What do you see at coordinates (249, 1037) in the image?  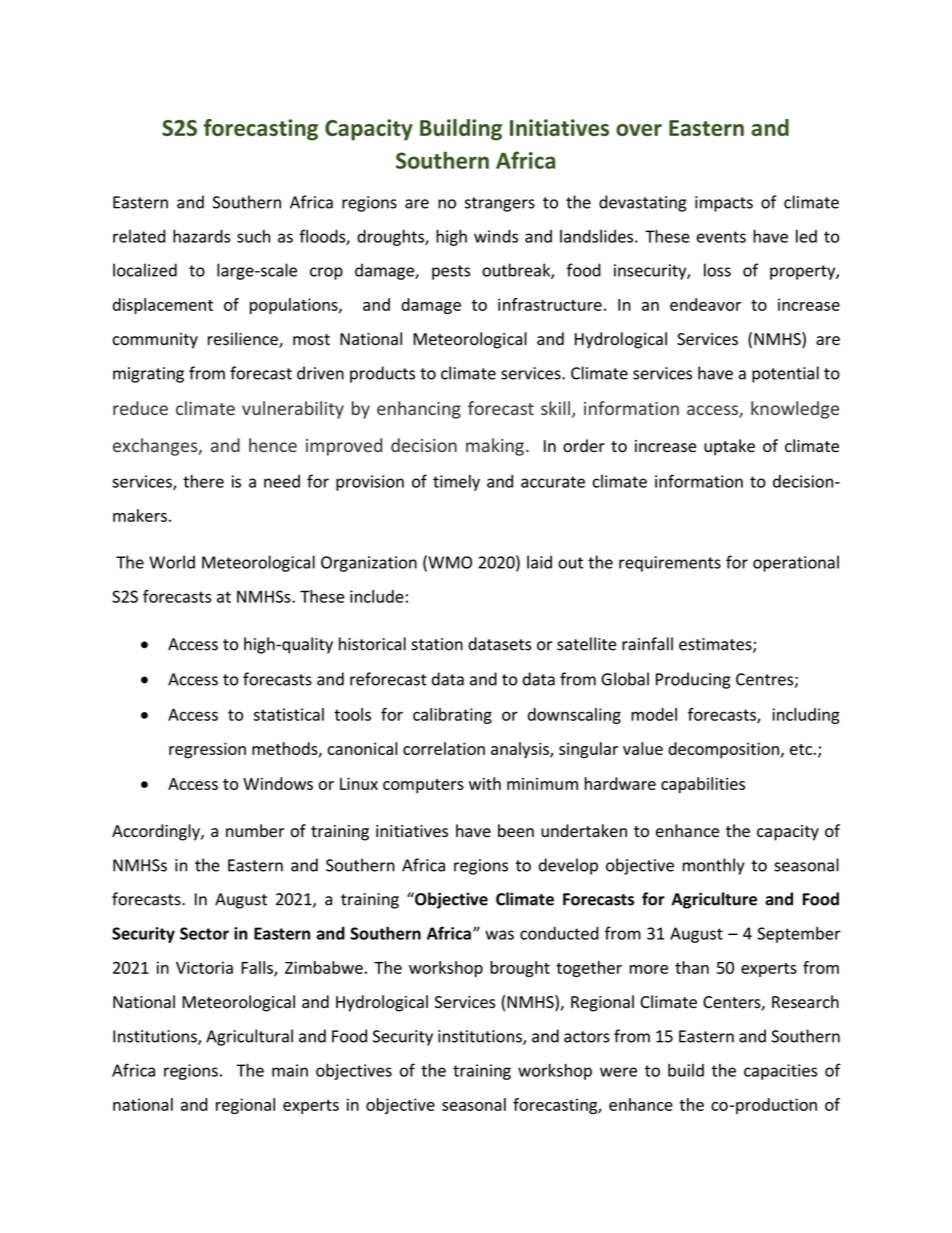 I see `Agricultural` at bounding box center [249, 1037].
